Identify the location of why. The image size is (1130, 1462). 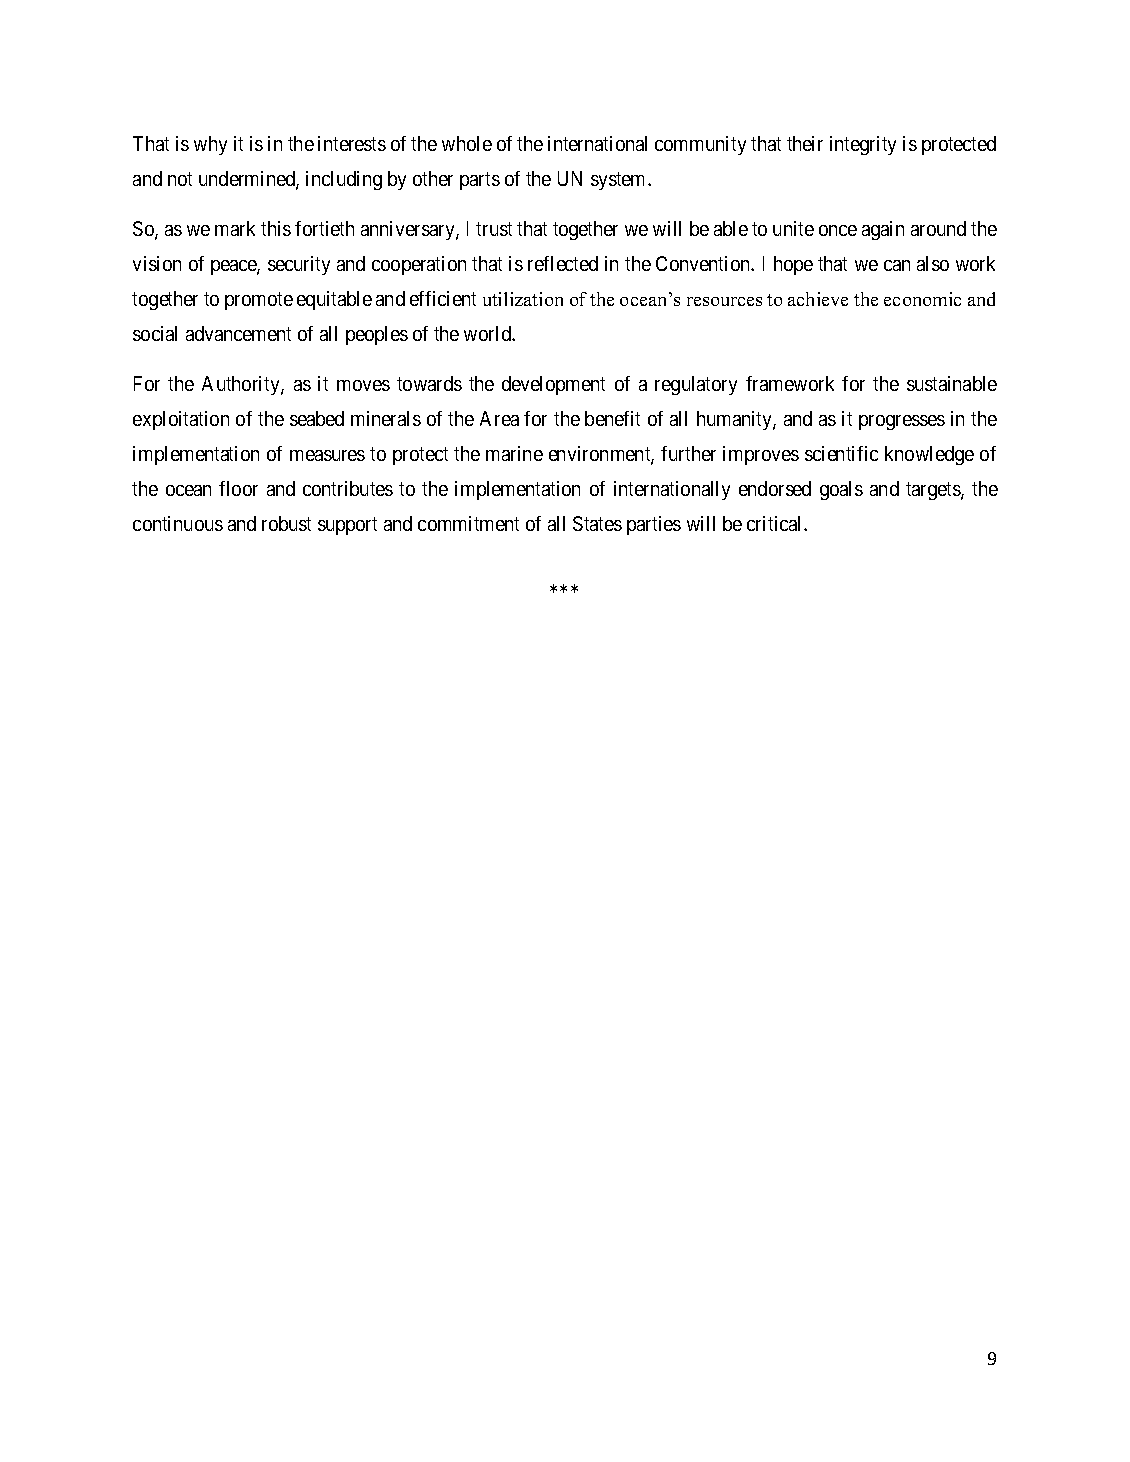
(210, 145).
